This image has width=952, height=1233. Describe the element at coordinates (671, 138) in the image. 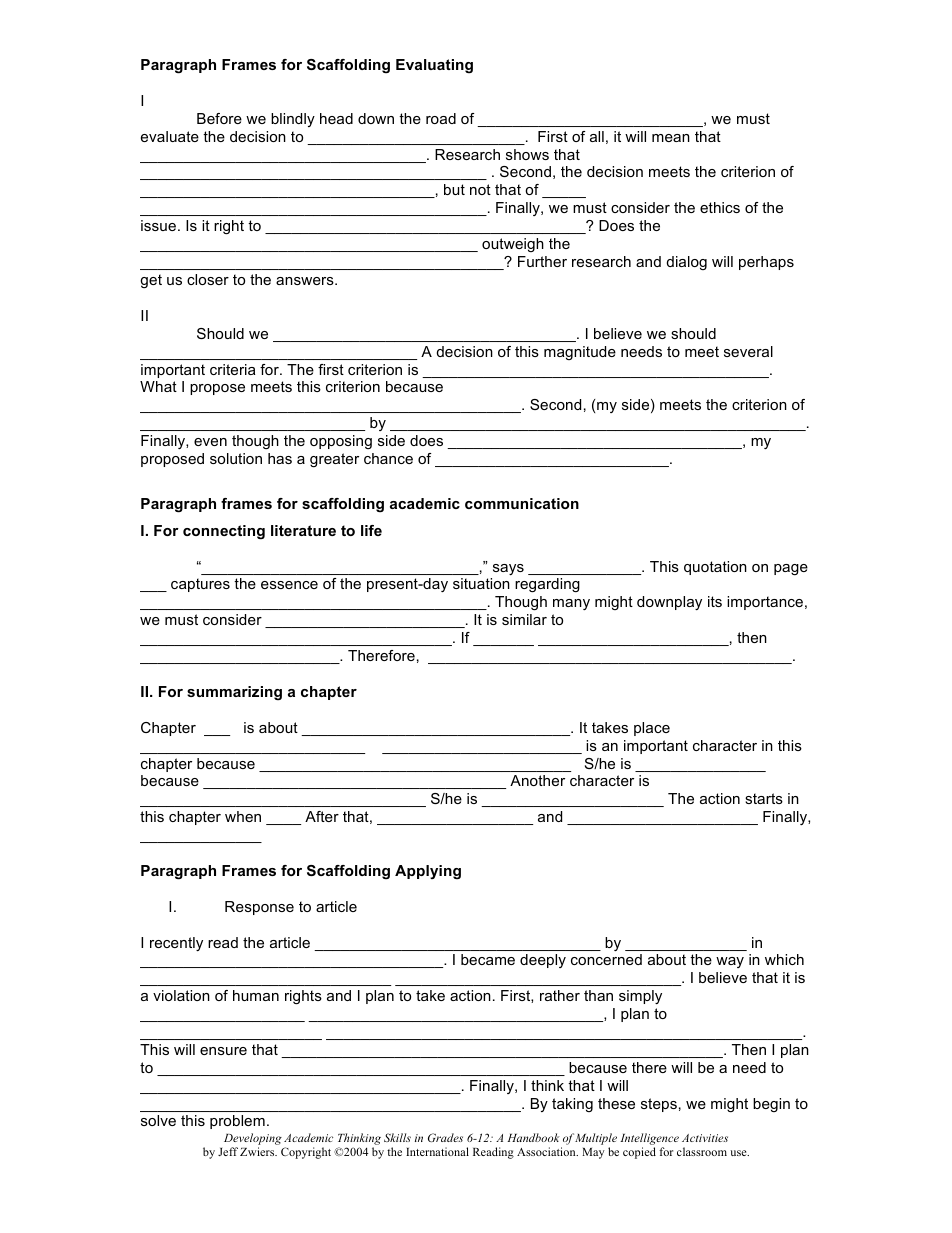

I see `mean` at that location.
